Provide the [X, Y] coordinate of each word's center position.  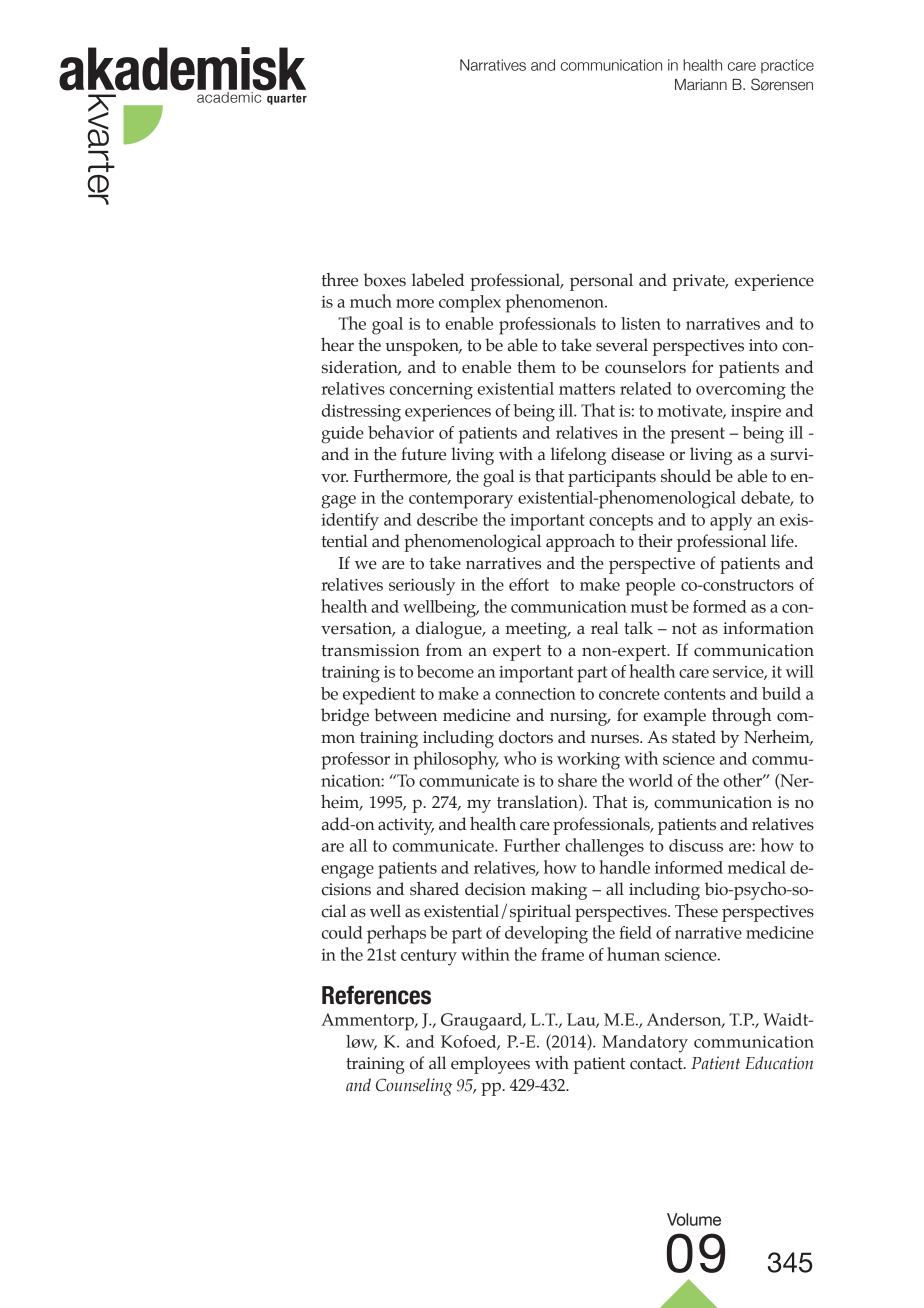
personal [601, 282]
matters [587, 389]
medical [757, 867]
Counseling [414, 1087]
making [559, 891]
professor [355, 761]
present [697, 435]
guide [342, 435]
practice [787, 66]
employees [490, 1065]
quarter [287, 99]
